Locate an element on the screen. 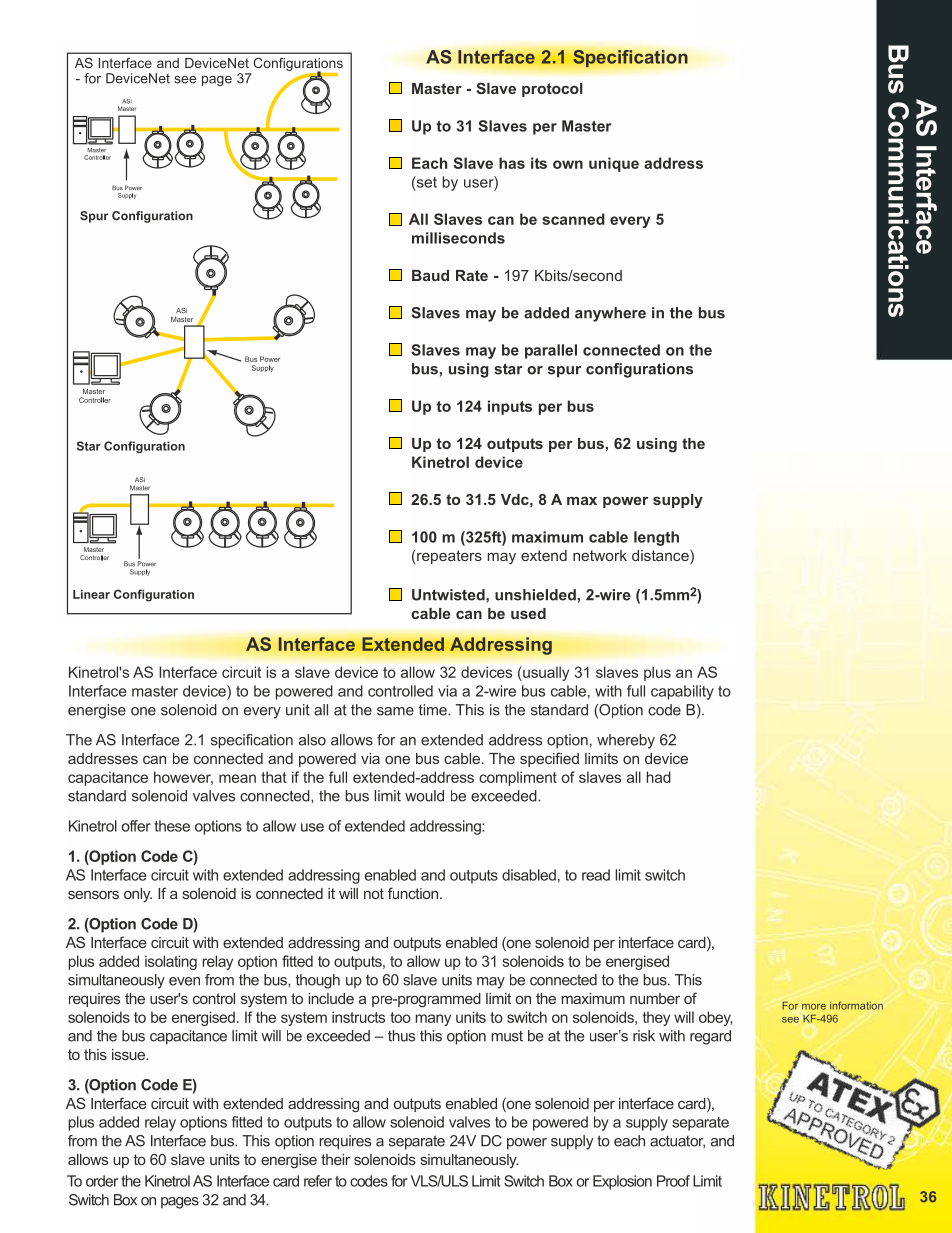 Image resolution: width=952 pixels, height=1233 pixels. capability is located at coordinates (682, 692).
